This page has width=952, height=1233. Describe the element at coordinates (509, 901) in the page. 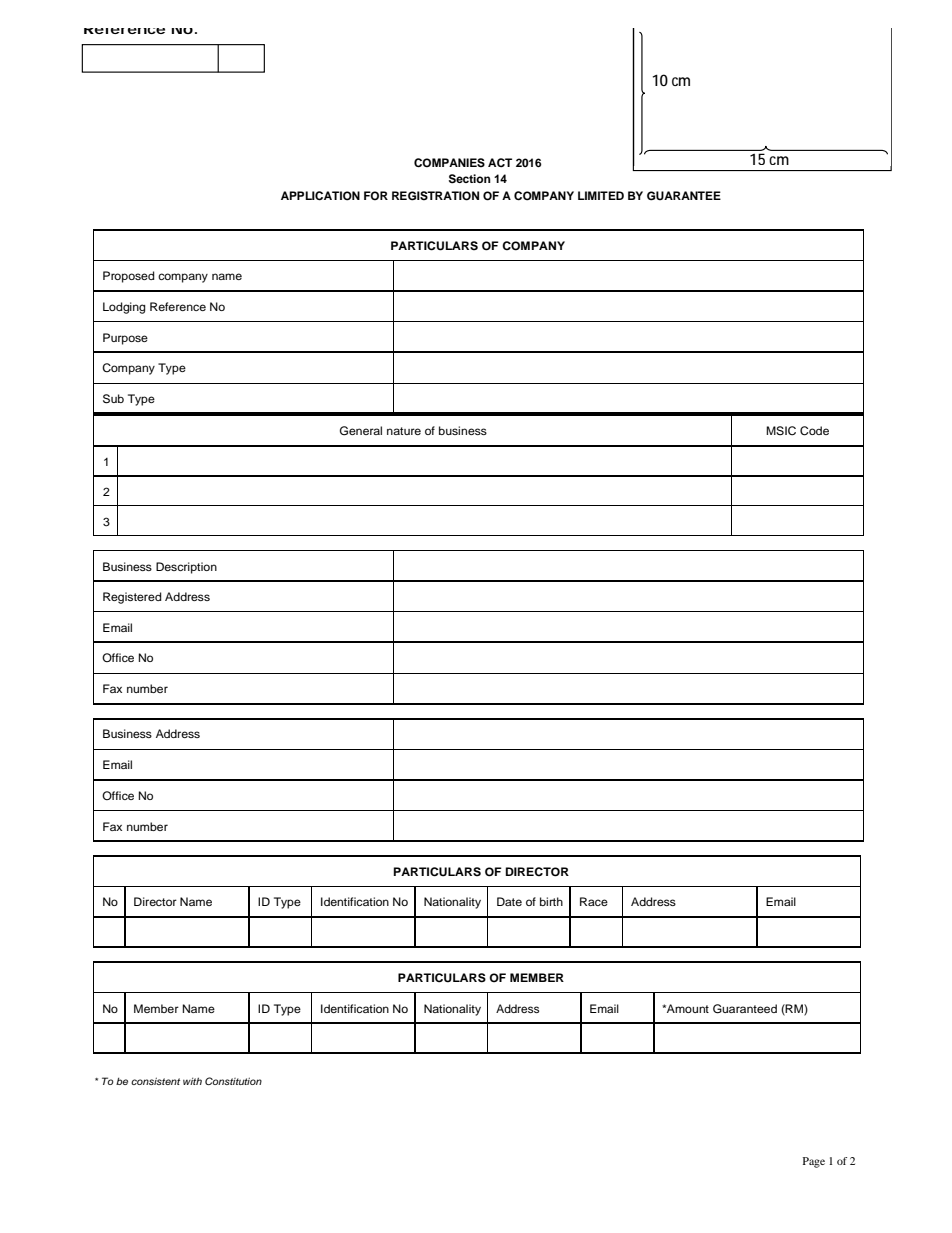

I see `Date` at that location.
